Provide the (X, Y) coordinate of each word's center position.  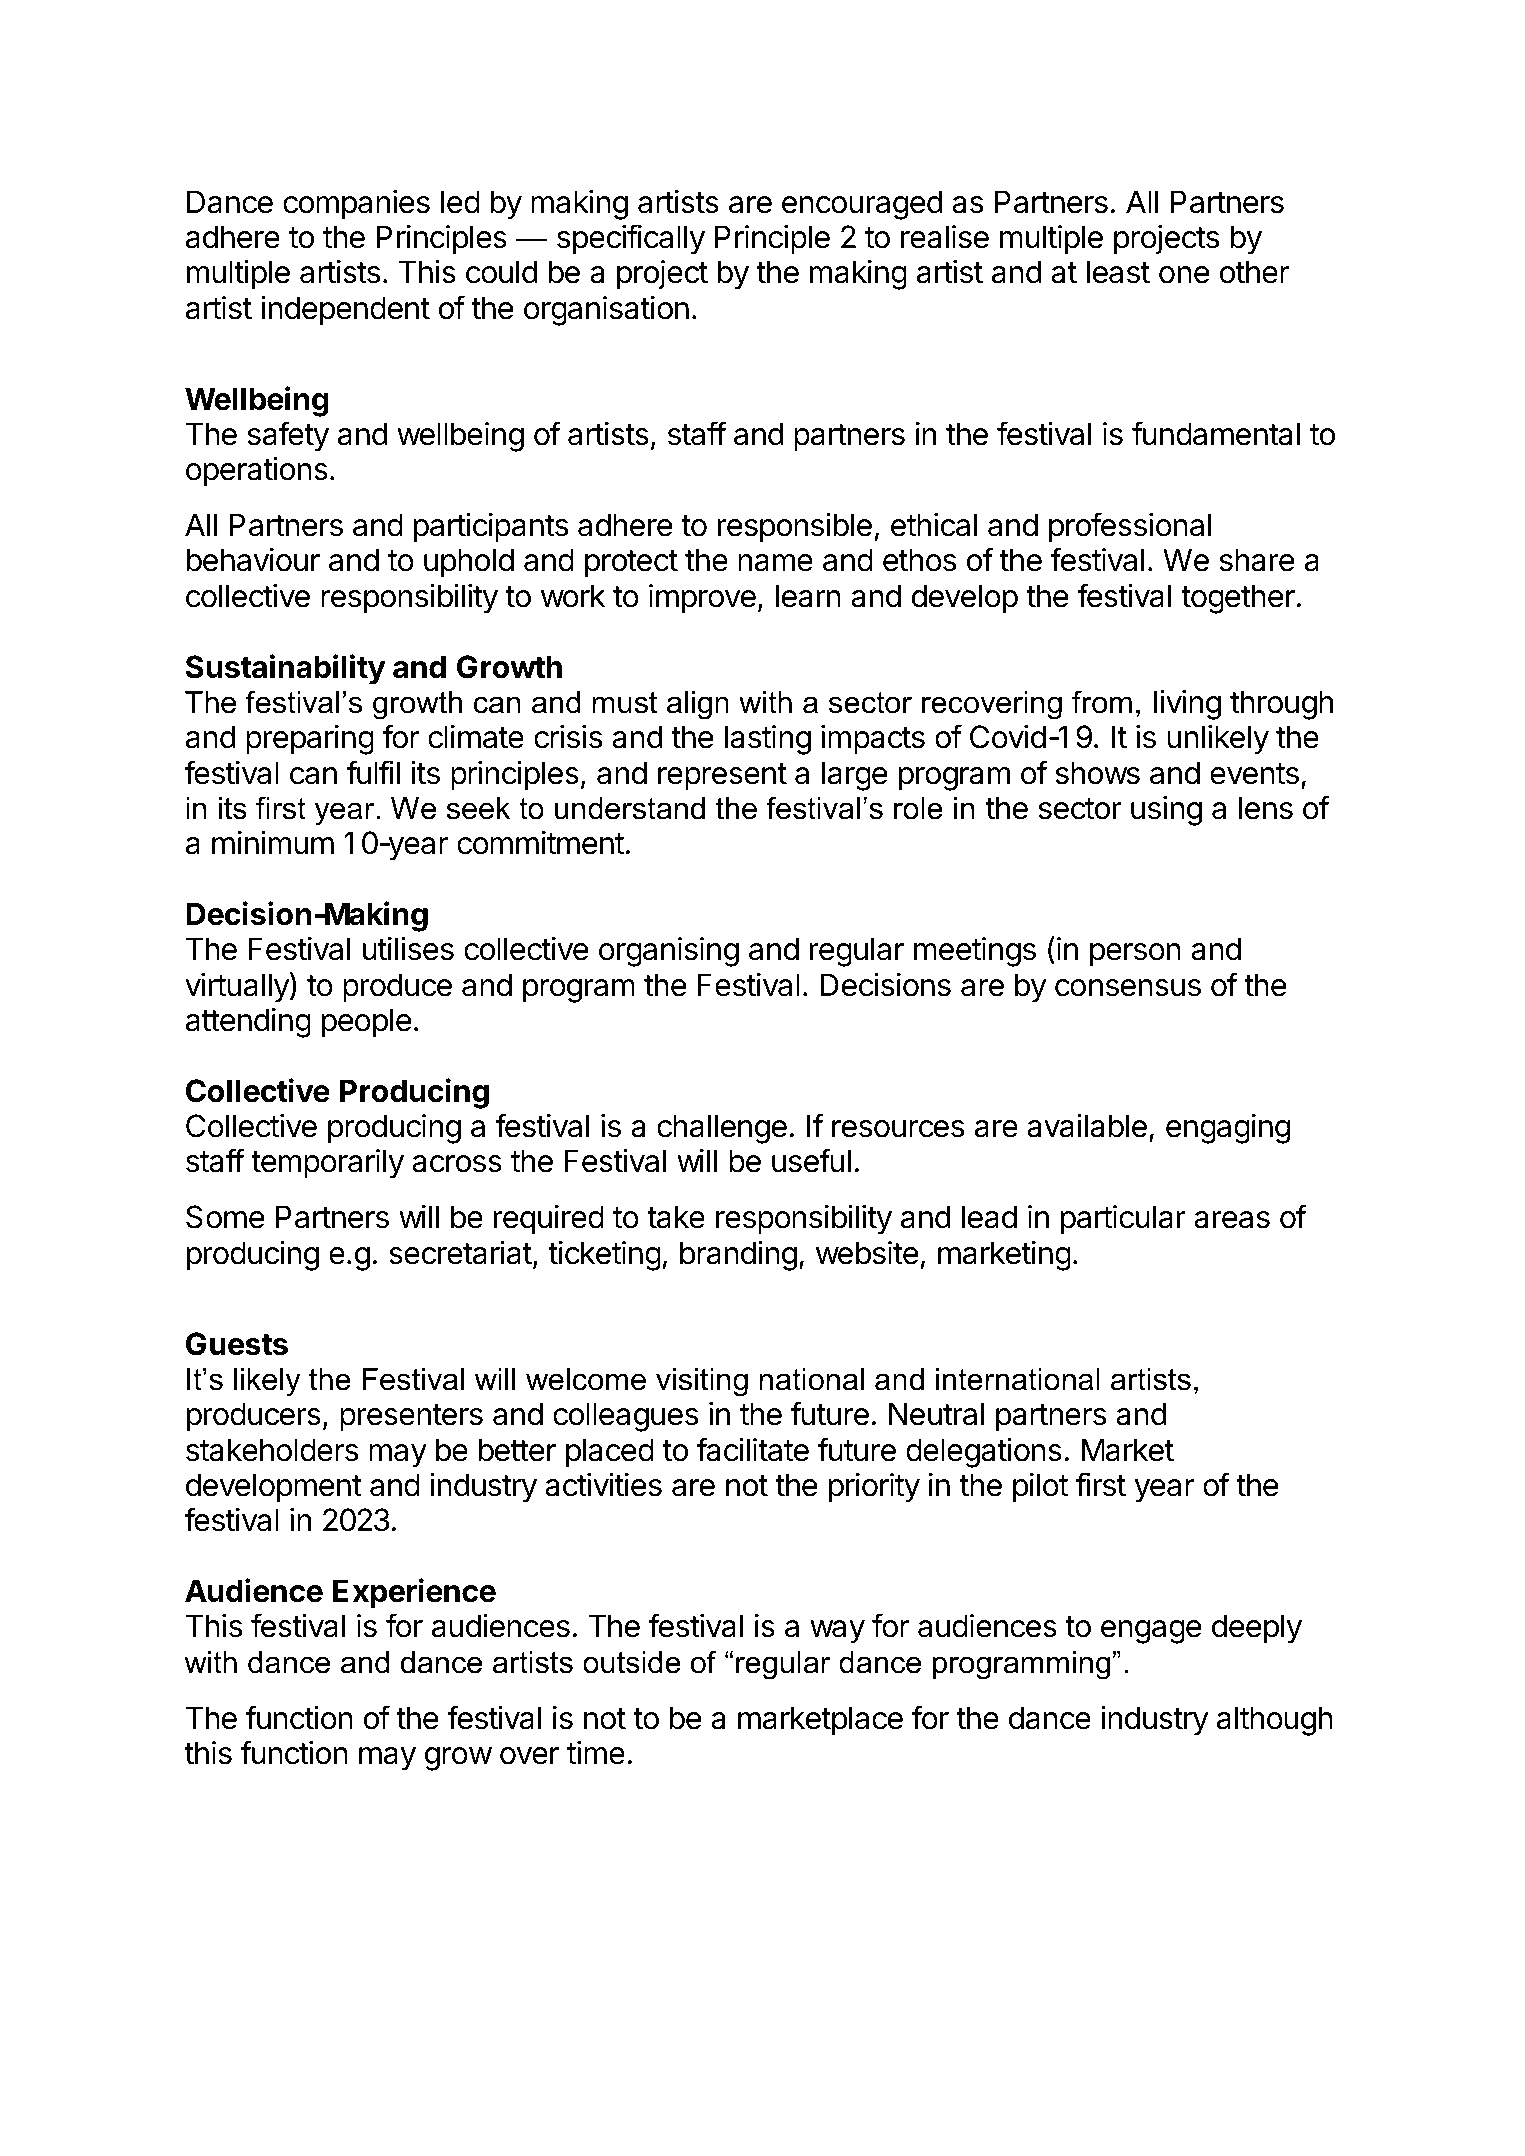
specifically (631, 239)
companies (356, 205)
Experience (414, 1593)
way (837, 1632)
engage (1151, 1632)
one (1184, 275)
